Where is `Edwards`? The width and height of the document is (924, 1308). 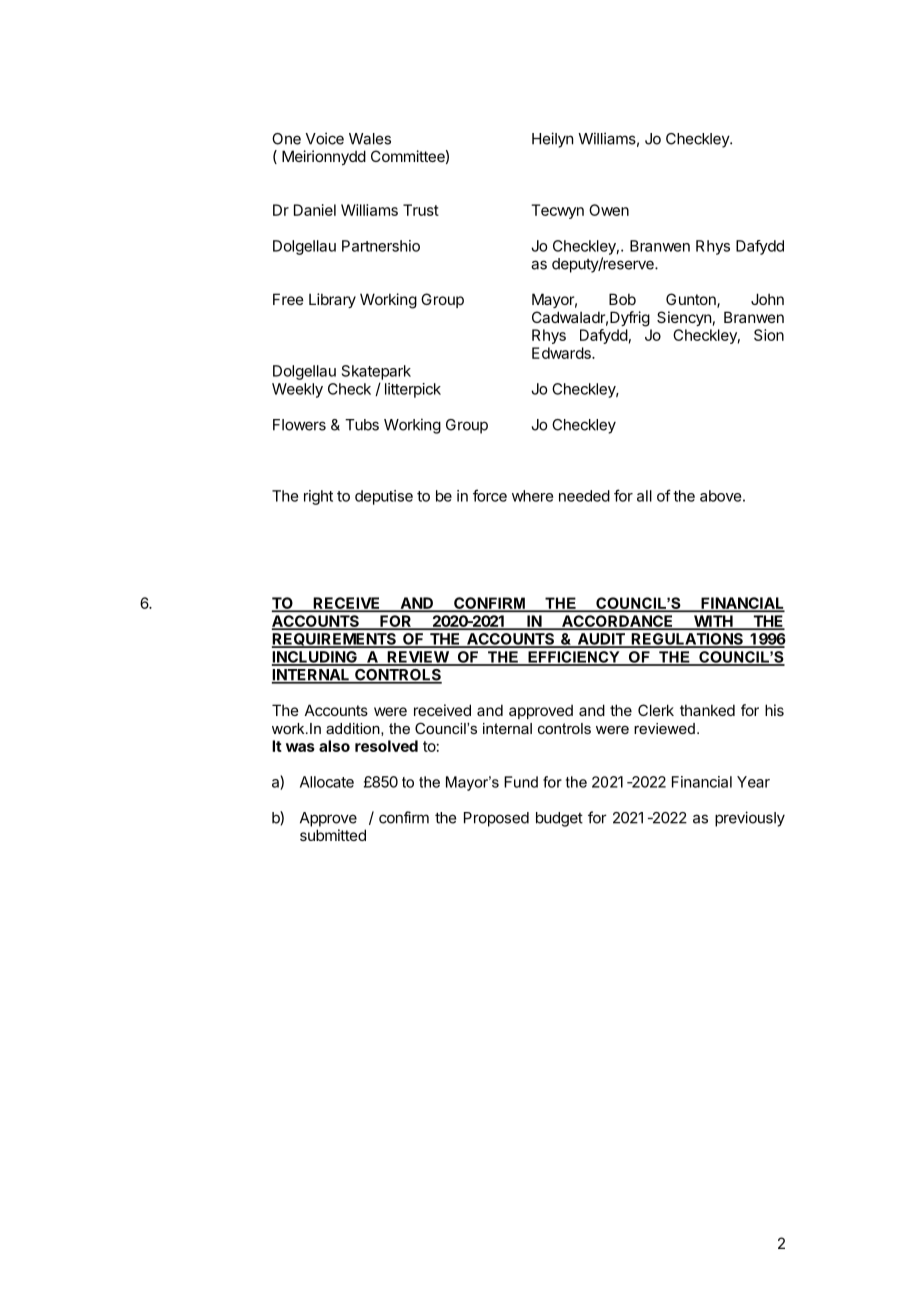
Edwards is located at coordinates (562, 353).
